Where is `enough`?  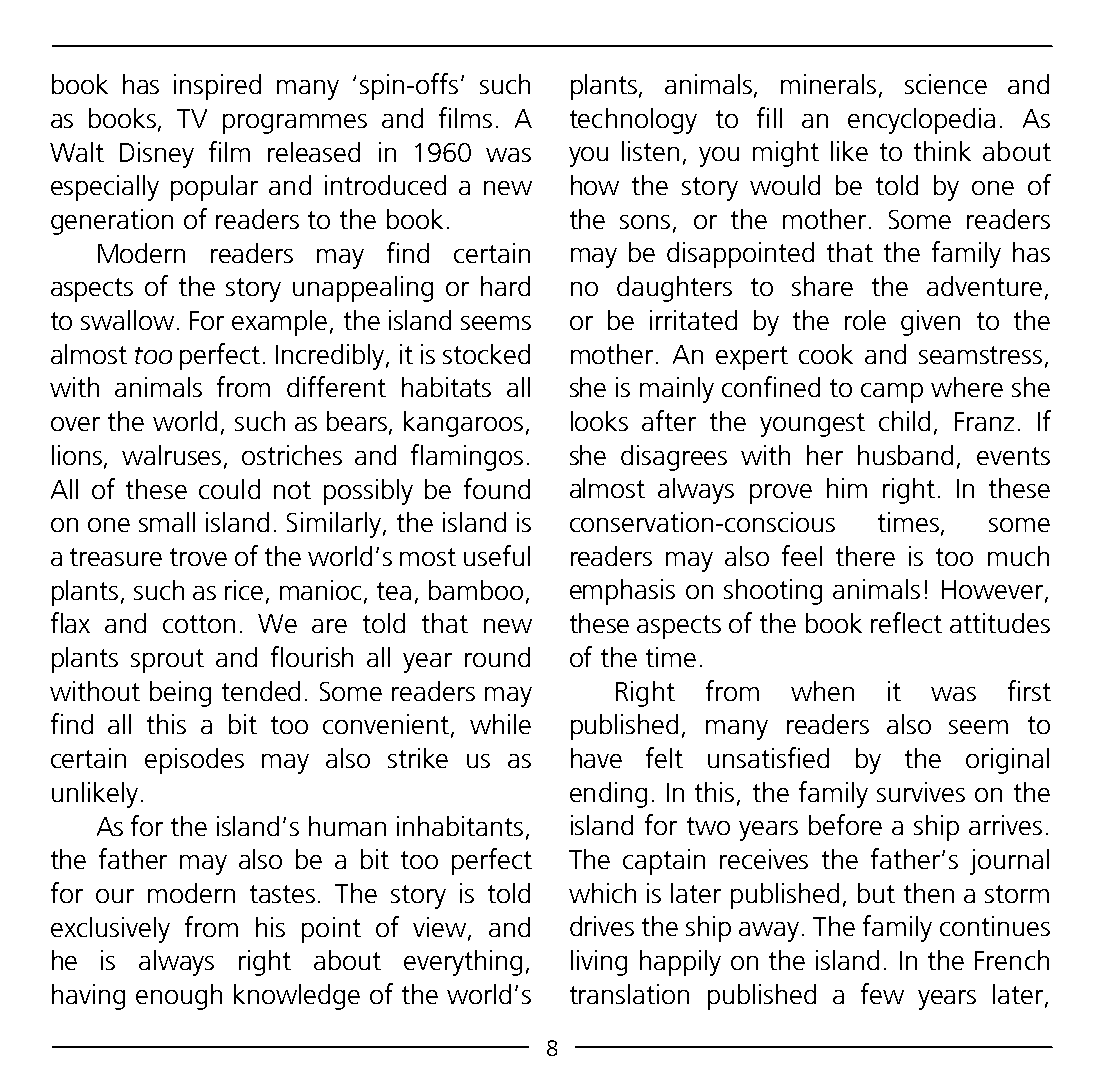
enough is located at coordinates (179, 997).
